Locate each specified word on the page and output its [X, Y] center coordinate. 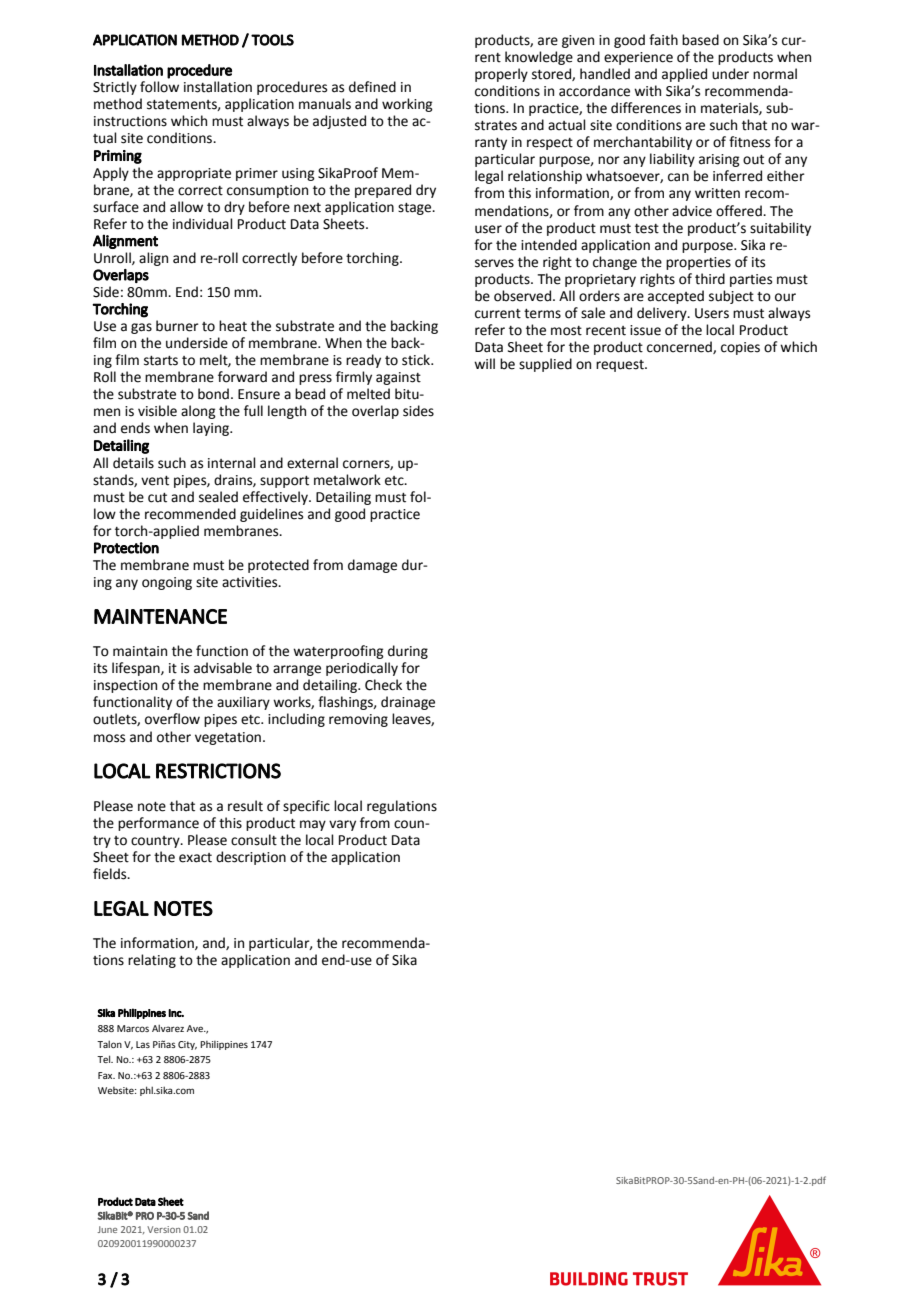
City [187, 1045]
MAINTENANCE [160, 616]
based [700, 40]
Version [164, 1229]
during [408, 652]
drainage [408, 703]
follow [159, 87]
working [407, 105]
